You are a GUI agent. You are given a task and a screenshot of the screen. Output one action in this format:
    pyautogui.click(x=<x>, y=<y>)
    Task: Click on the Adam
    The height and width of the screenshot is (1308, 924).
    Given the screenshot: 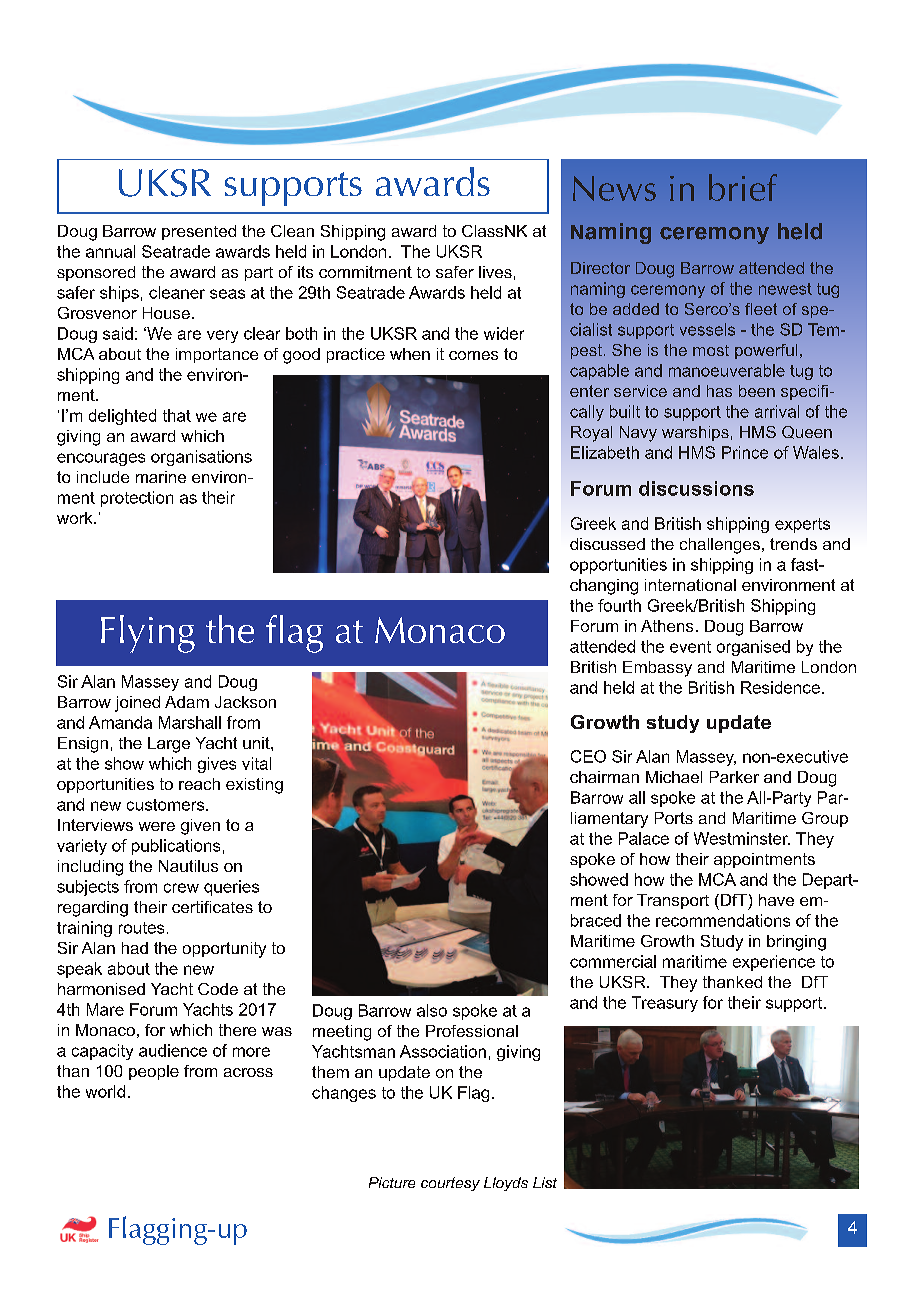 What is the action you would take?
    pyautogui.click(x=187, y=702)
